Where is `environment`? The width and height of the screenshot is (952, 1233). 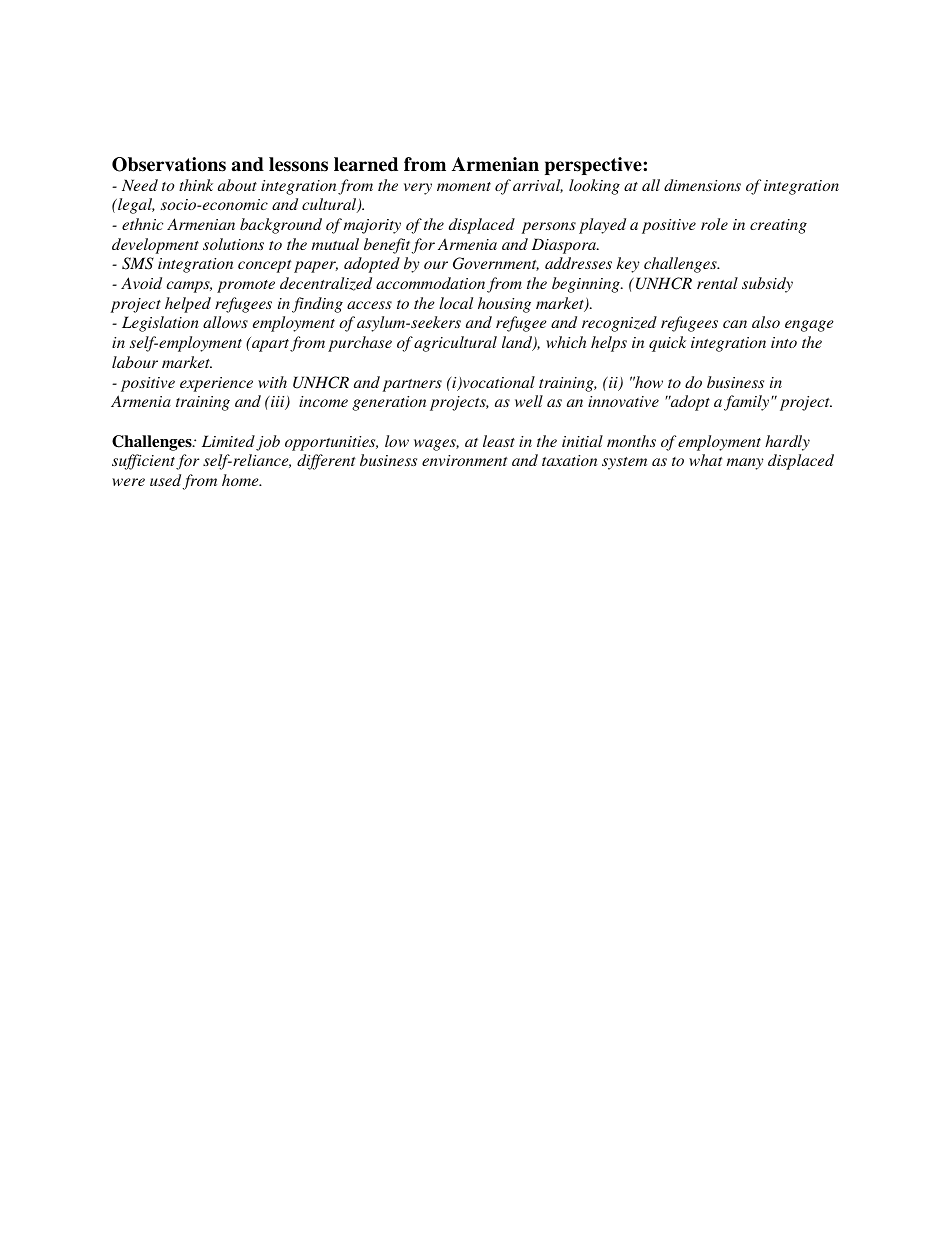
environment is located at coordinates (465, 460).
